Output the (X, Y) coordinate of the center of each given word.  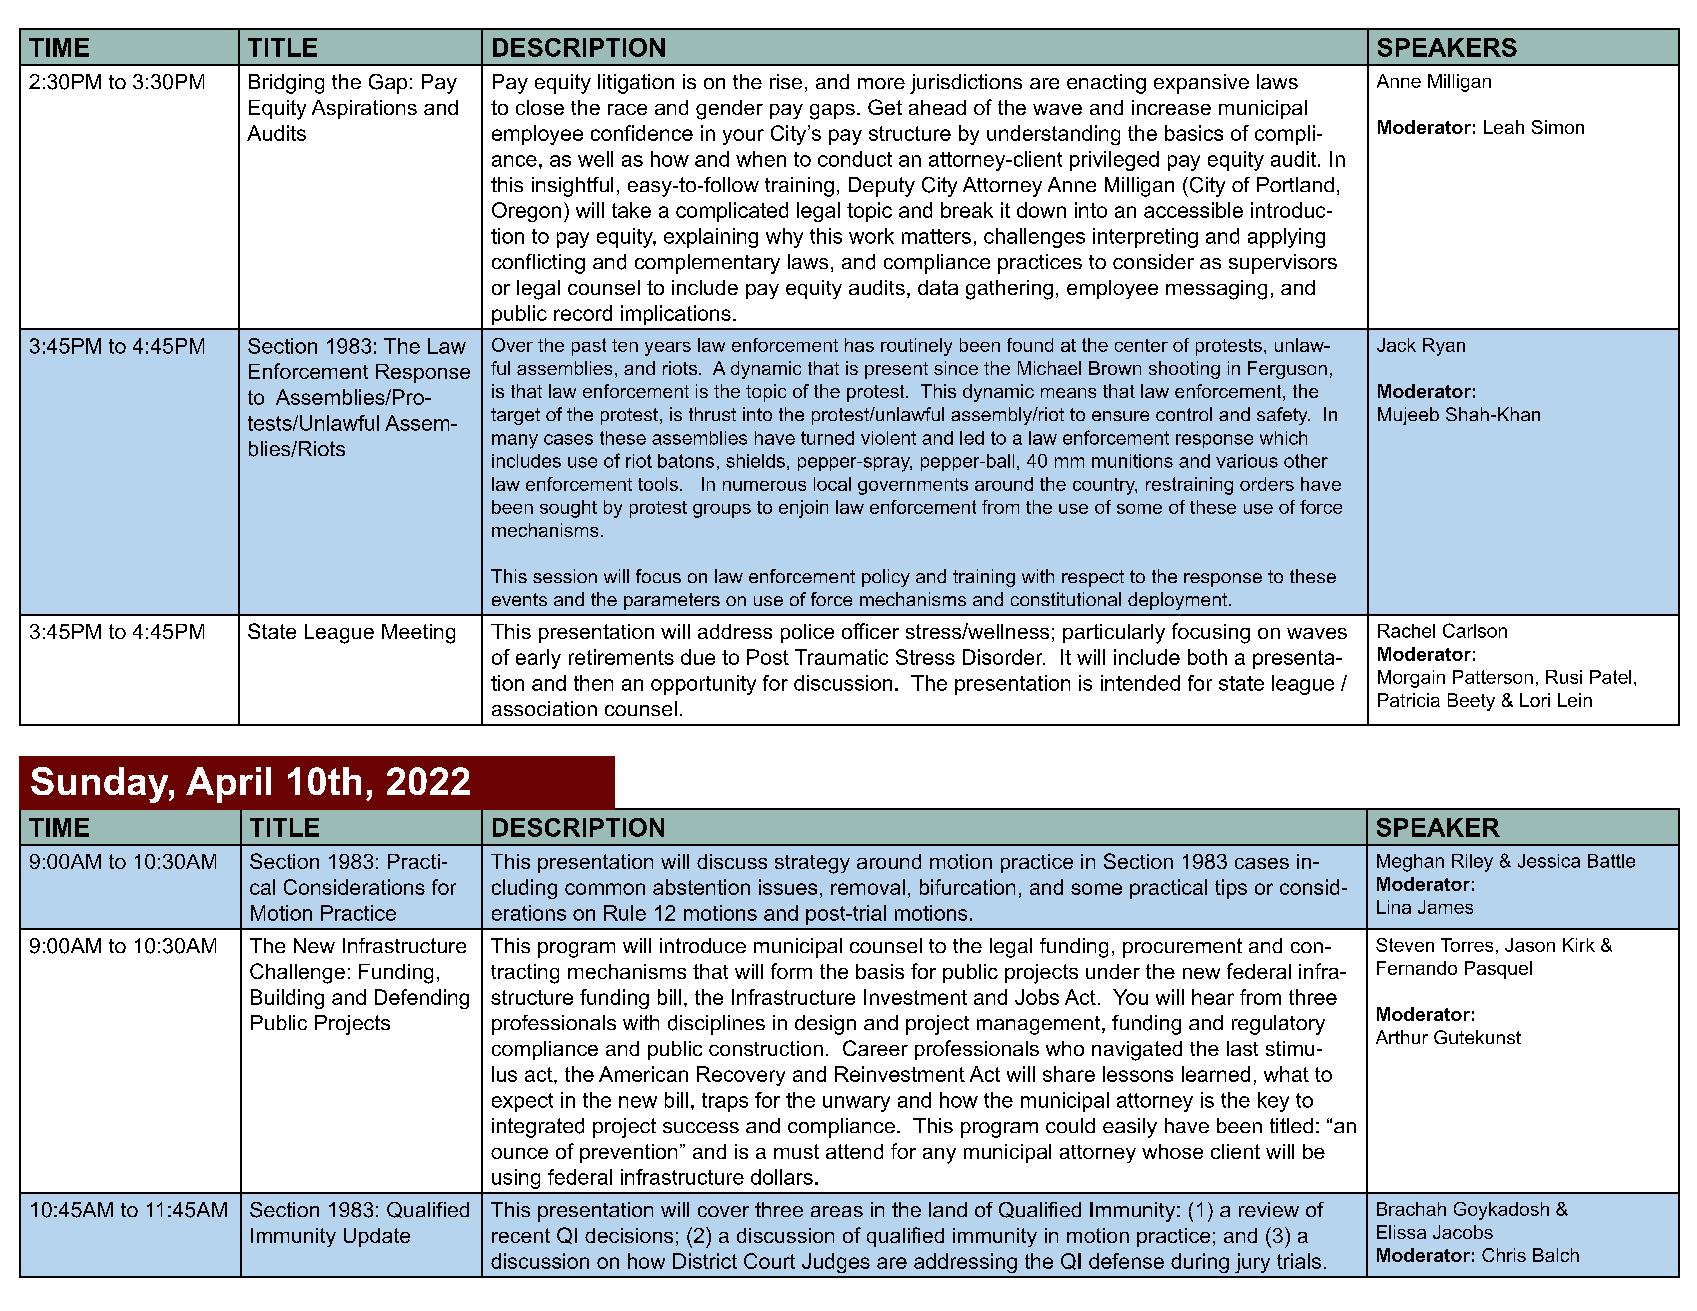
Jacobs (1463, 1232)
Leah (1504, 127)
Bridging (286, 84)
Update (377, 1237)
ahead (937, 107)
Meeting (418, 634)
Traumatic (841, 657)
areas (837, 1211)
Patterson (1493, 677)
